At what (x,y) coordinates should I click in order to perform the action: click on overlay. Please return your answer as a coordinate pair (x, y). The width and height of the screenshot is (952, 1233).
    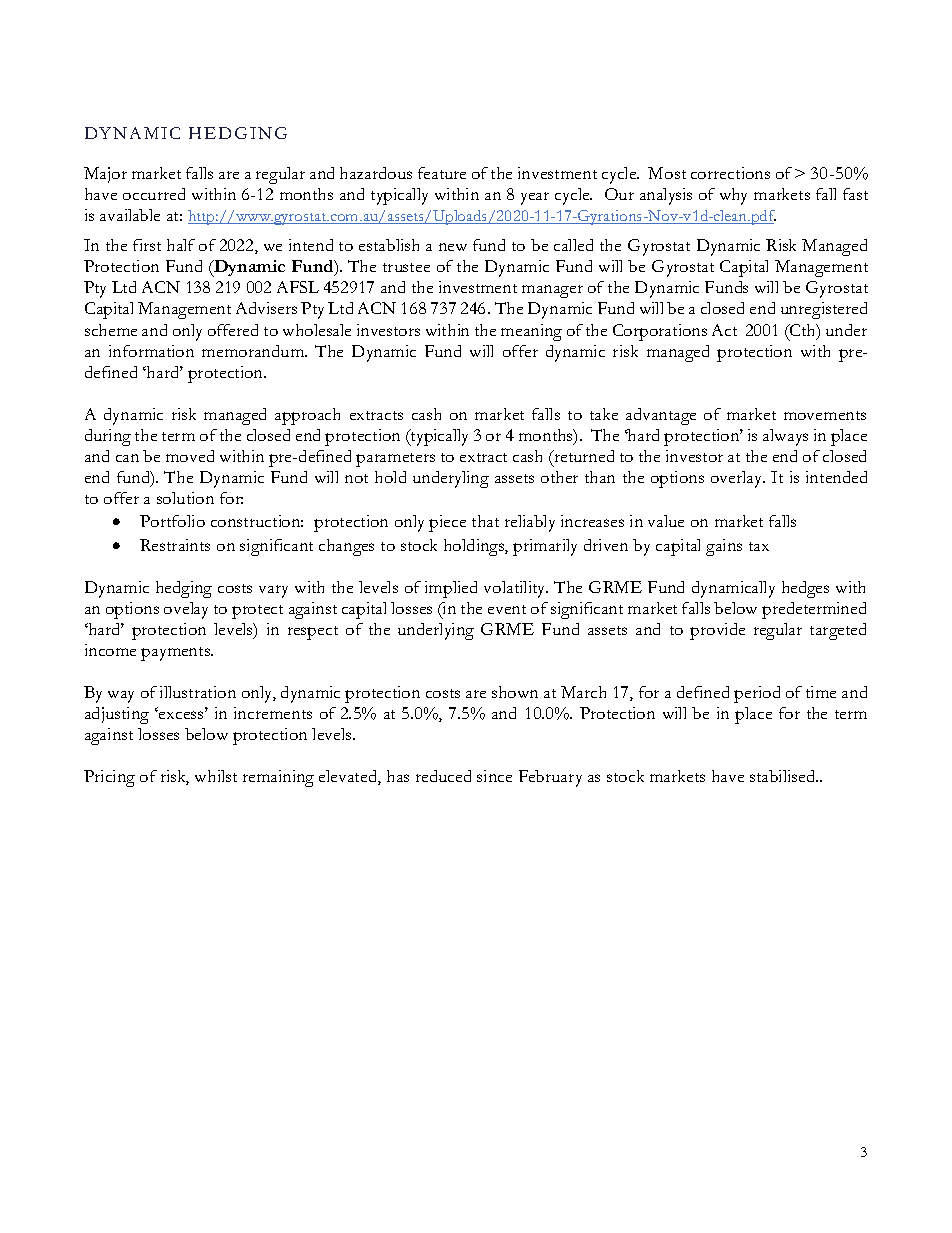
    Looking at the image, I should click on (738, 479).
